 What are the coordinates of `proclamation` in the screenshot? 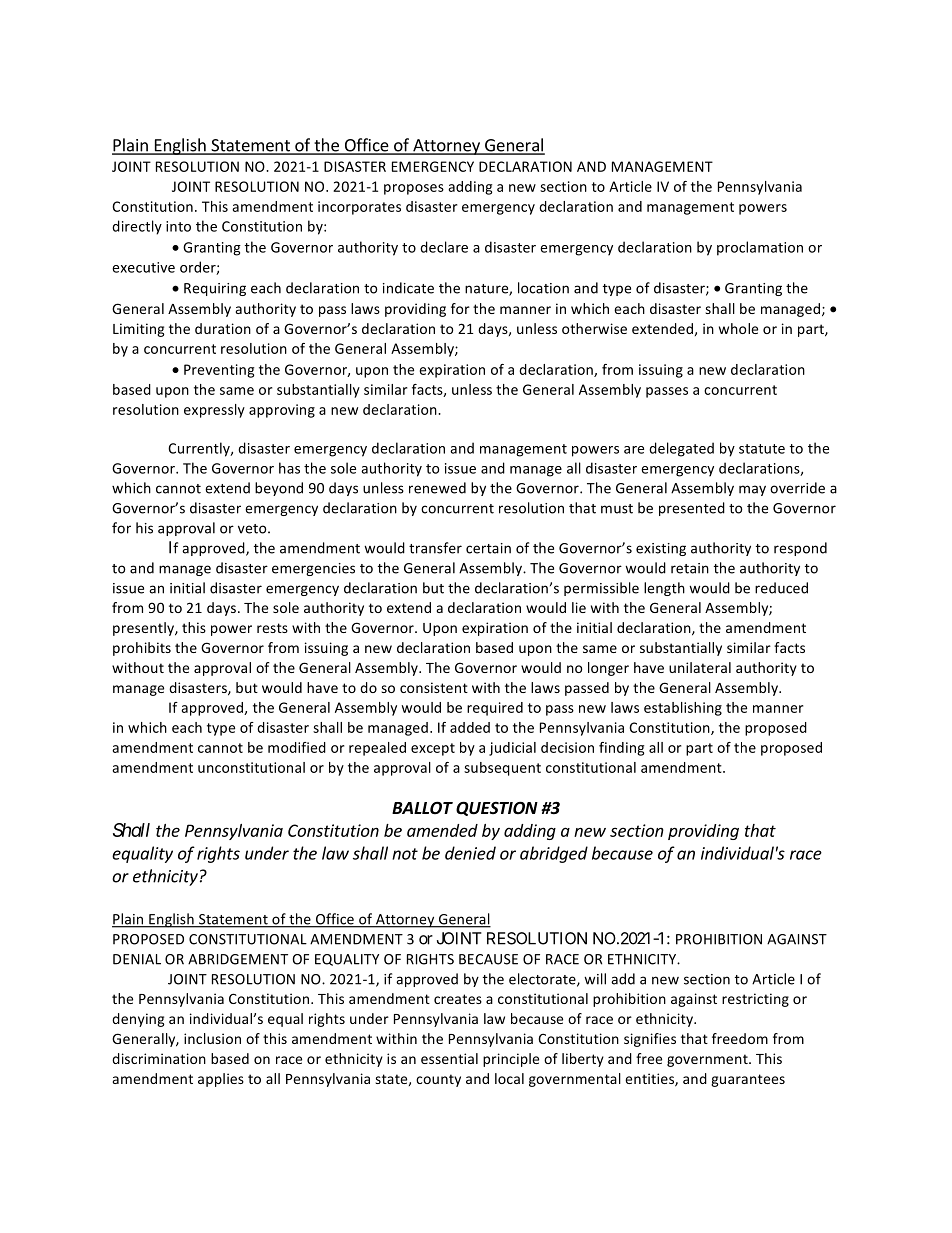 It's located at (760, 248).
